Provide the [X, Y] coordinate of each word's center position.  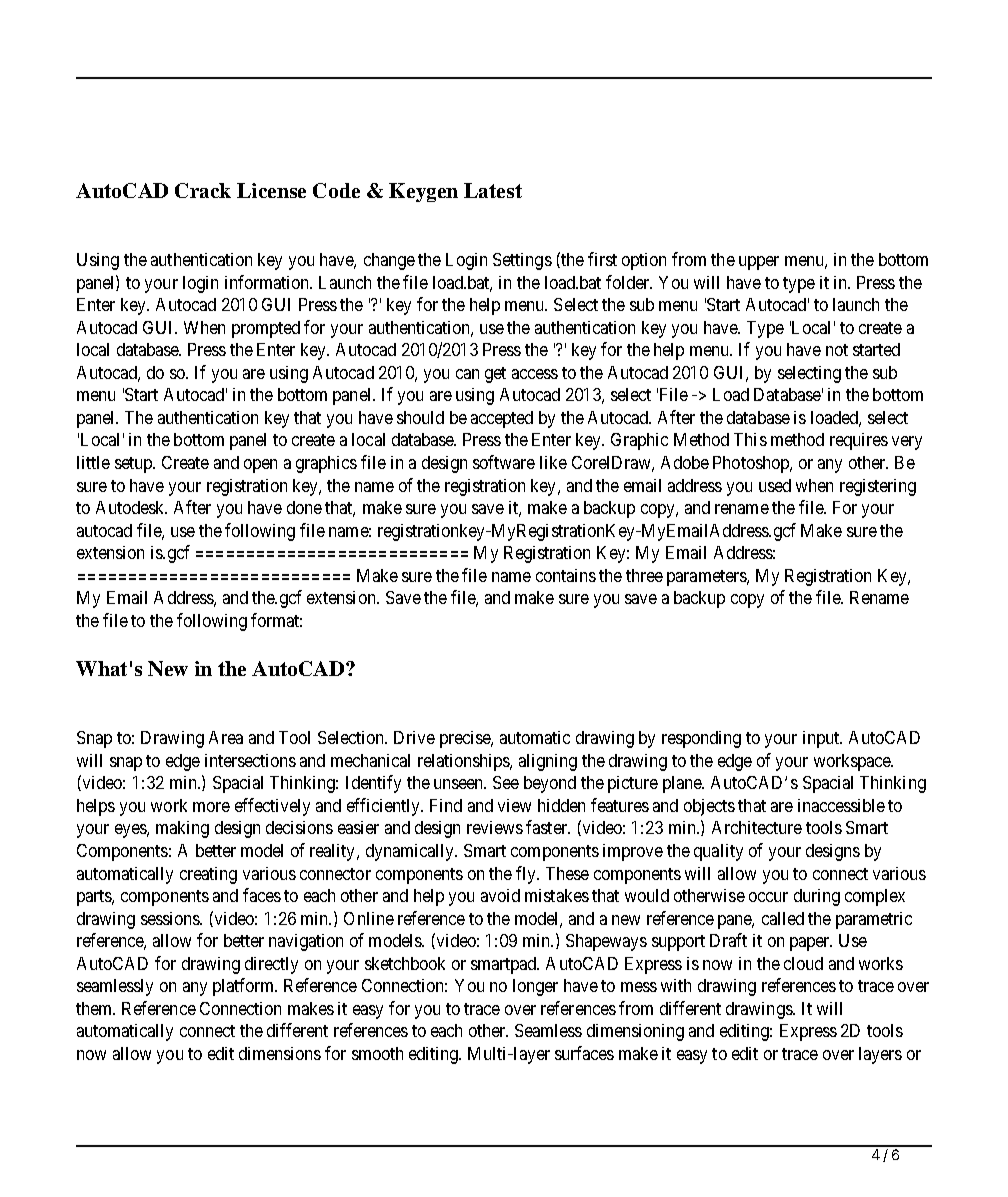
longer [535, 987]
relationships [464, 762]
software [504, 462]
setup [134, 465]
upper [759, 263]
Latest [493, 190]
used [775, 485]
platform [245, 987]
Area [226, 737]
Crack [203, 190]
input [822, 739]
